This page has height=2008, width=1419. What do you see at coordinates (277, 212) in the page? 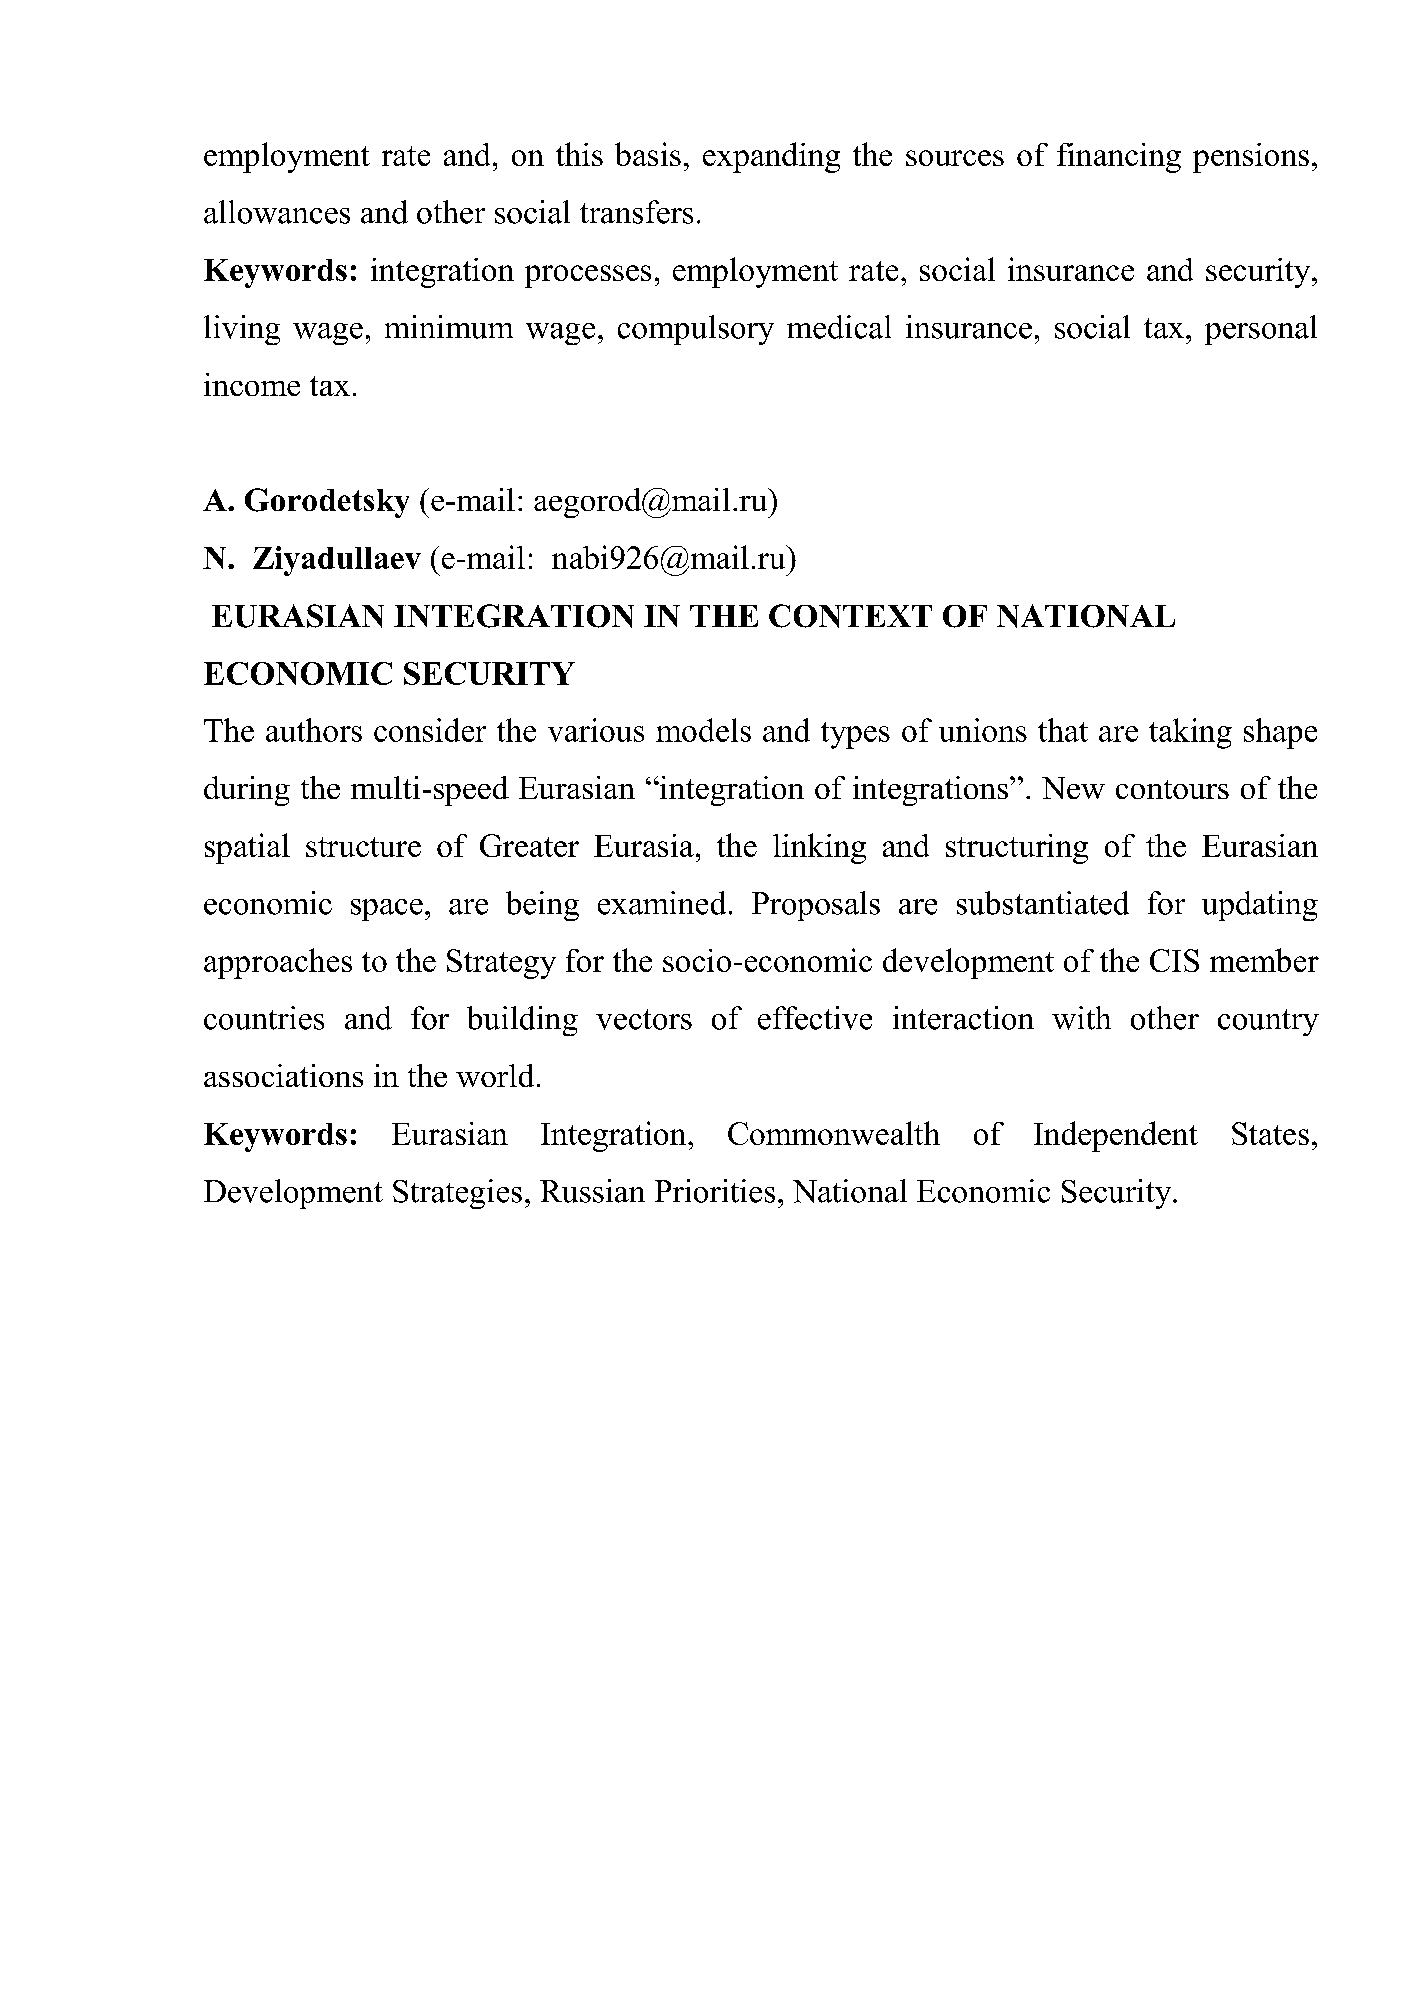
I see `allowances` at bounding box center [277, 212].
